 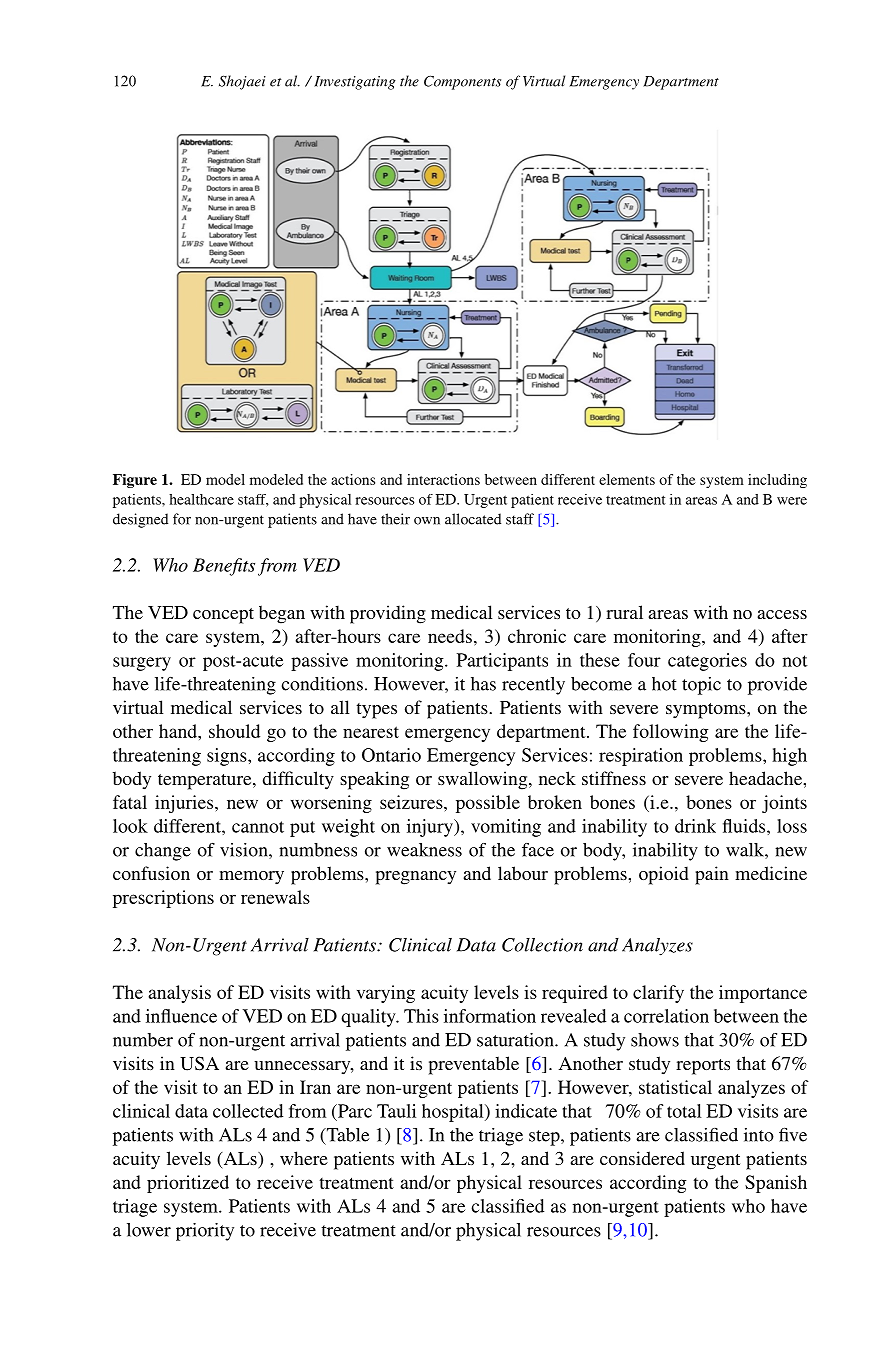 I want to click on pregnancy, so click(x=416, y=878).
